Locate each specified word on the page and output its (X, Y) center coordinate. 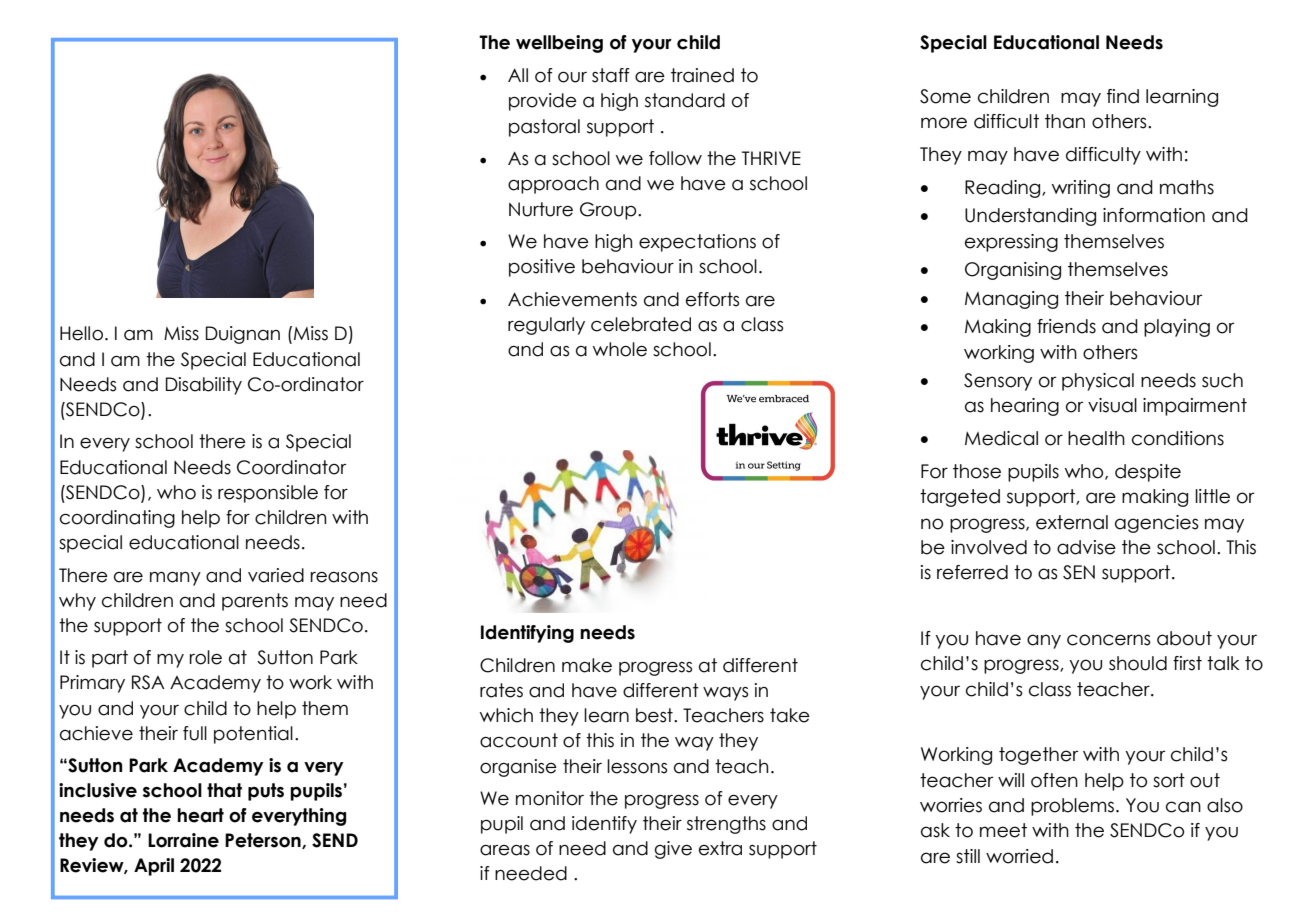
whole (620, 349)
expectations (697, 243)
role (206, 657)
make (587, 665)
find (1123, 96)
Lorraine (183, 840)
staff (611, 75)
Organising (1013, 271)
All (518, 75)
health (1096, 438)
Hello (81, 333)
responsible (268, 494)
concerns (1109, 640)
